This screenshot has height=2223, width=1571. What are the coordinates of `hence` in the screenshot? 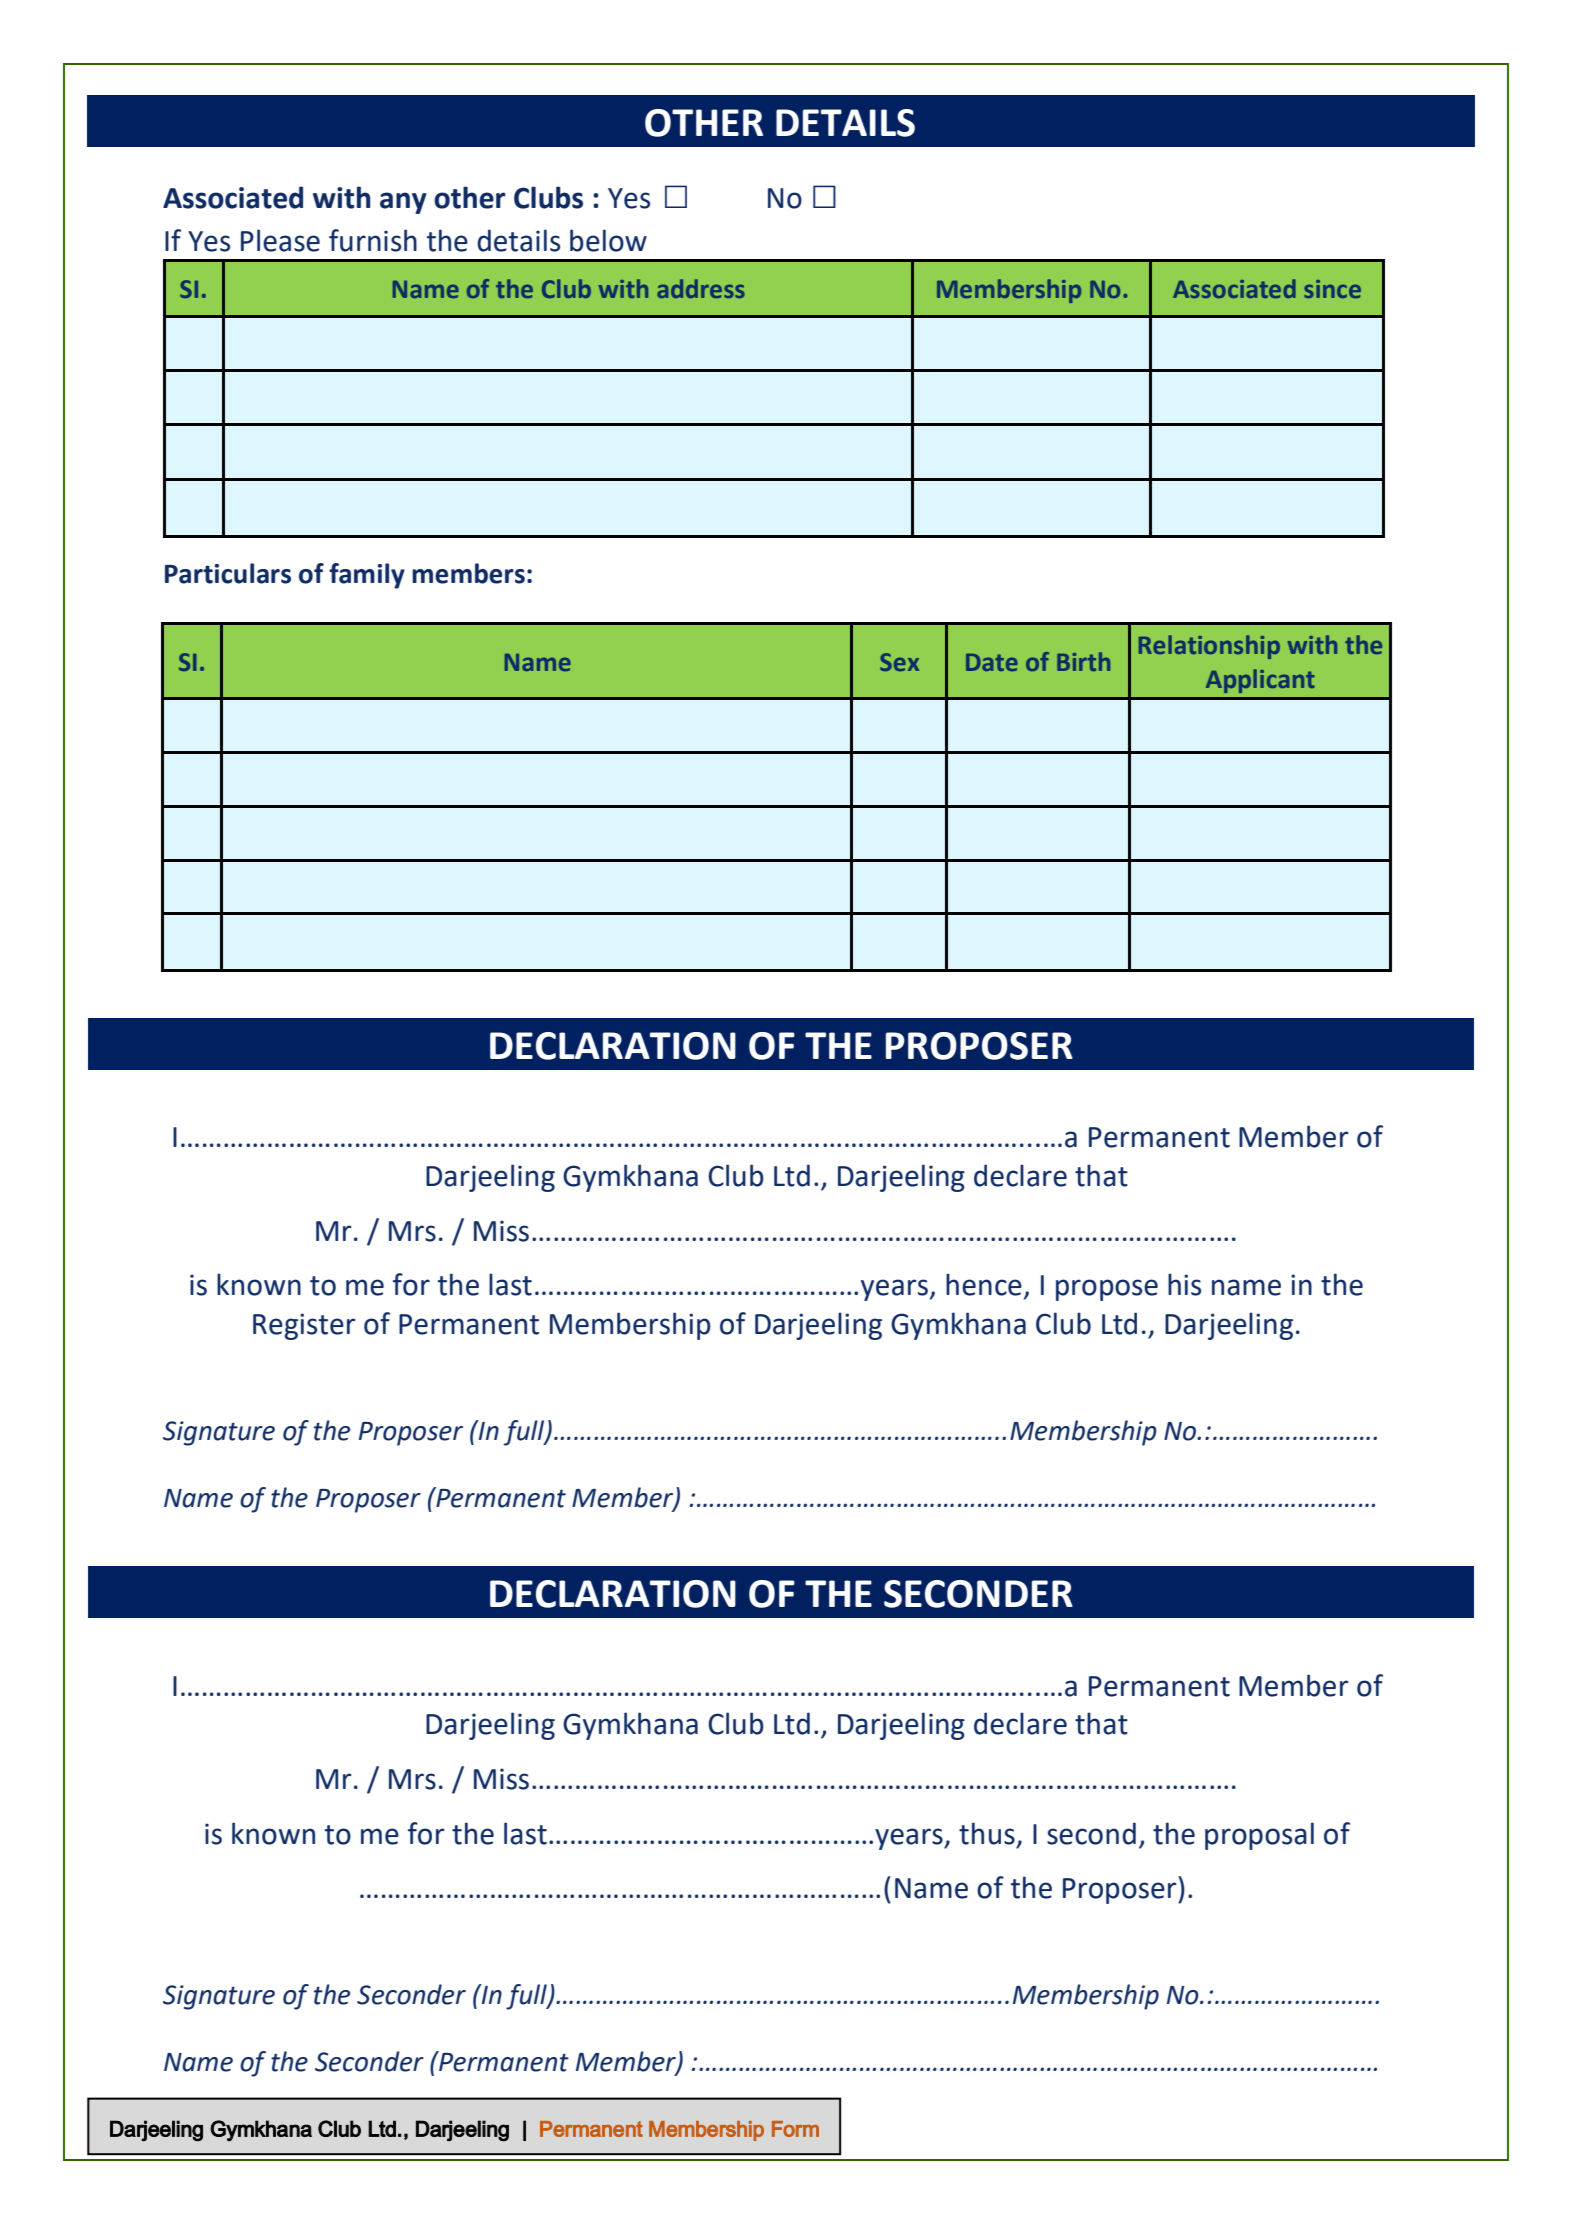 It's located at (984, 1284).
